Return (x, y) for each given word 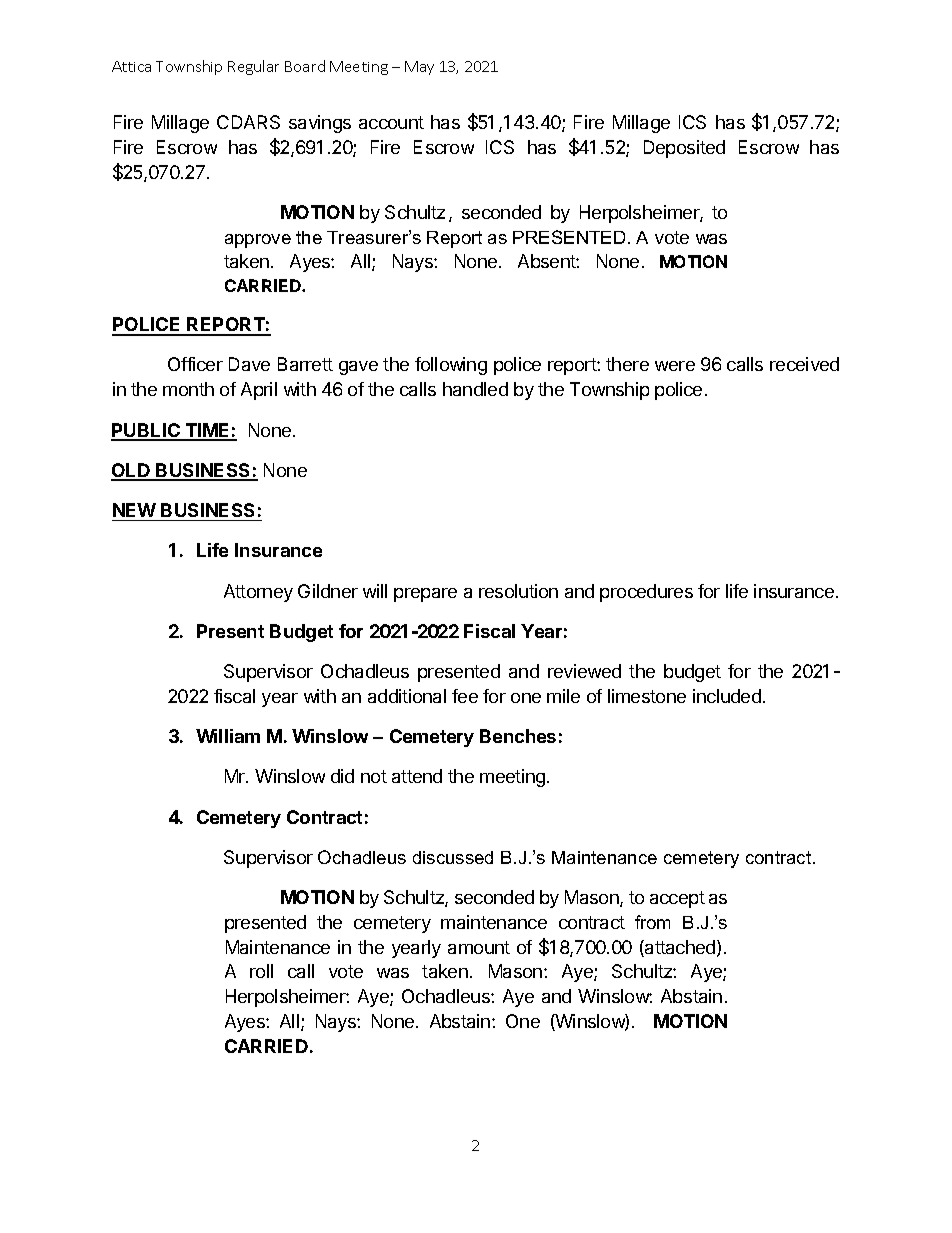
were (675, 366)
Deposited (684, 149)
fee (465, 696)
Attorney (258, 593)
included (727, 696)
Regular (253, 67)
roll (261, 971)
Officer (195, 364)
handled (475, 389)
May (419, 68)
